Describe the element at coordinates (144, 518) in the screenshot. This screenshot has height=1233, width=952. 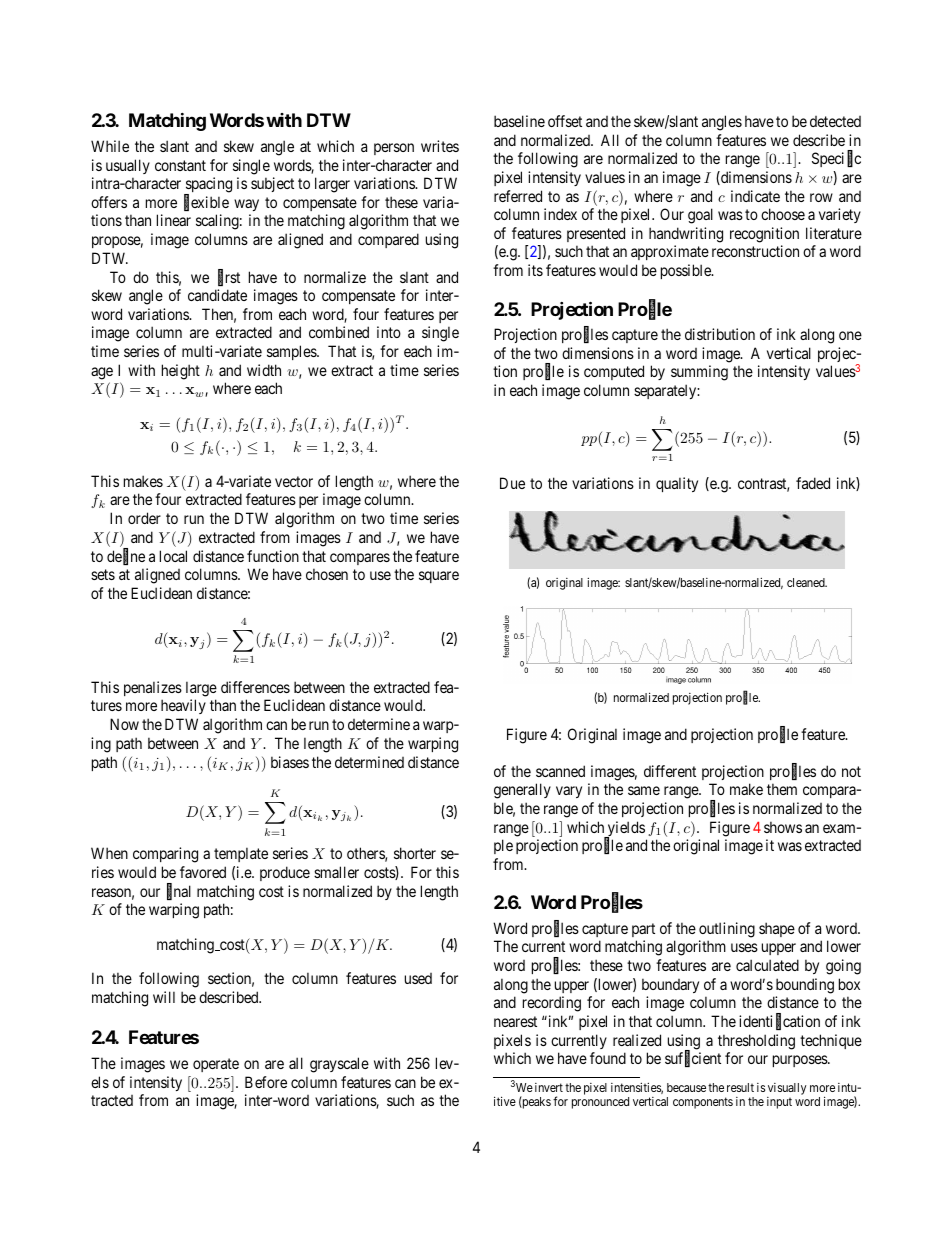
I see `order` at that location.
